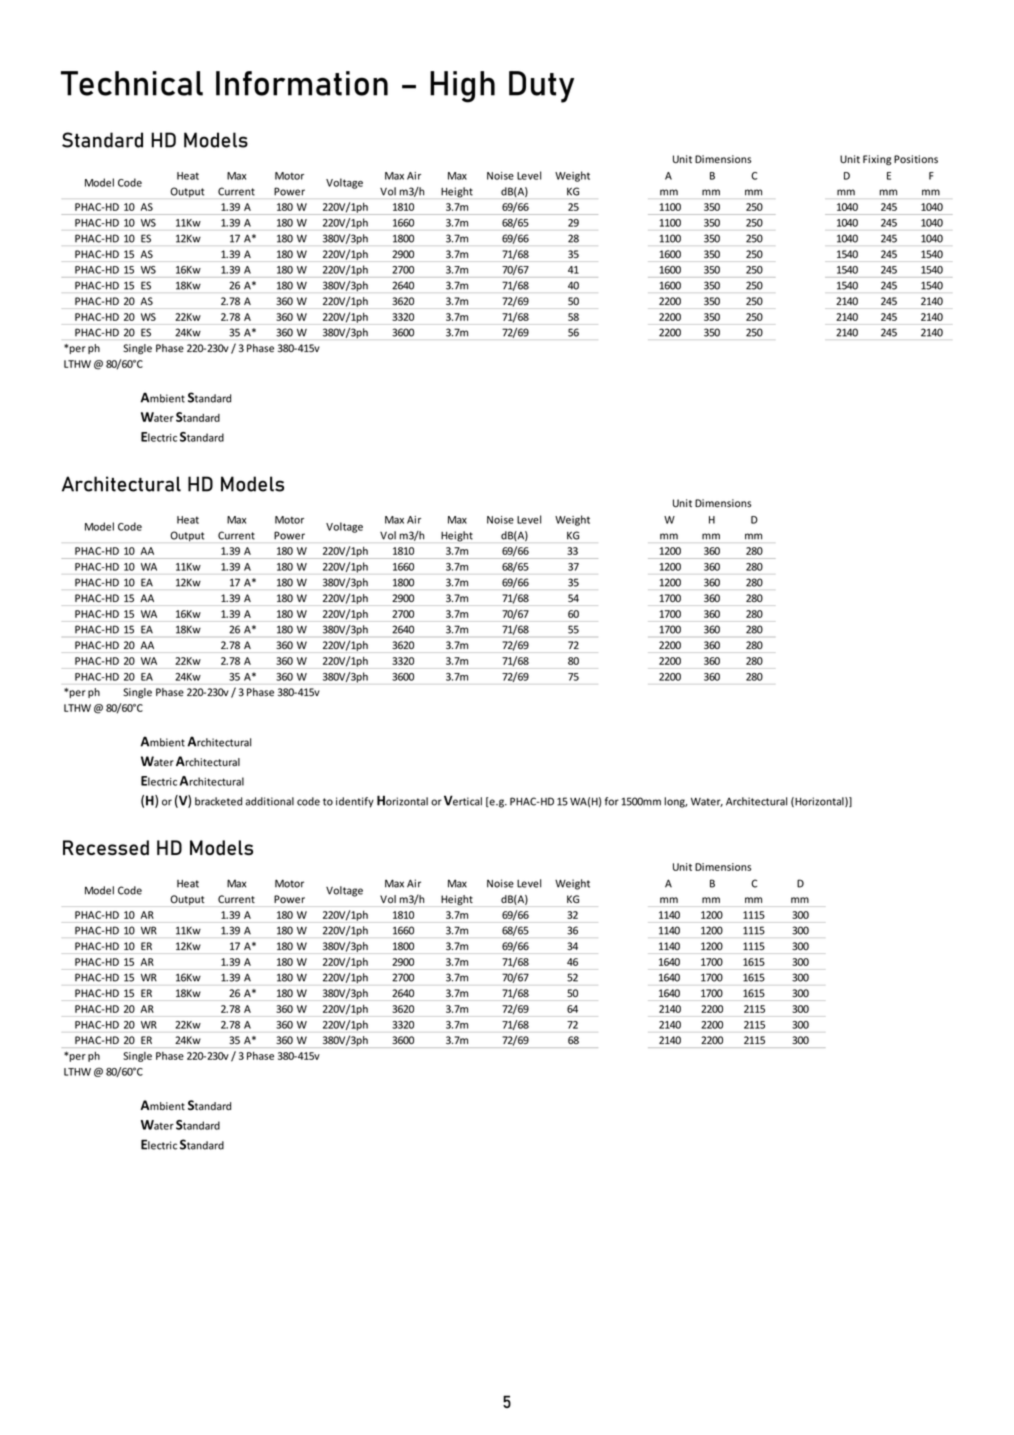 The image size is (1014, 1435). I want to click on Duty, so click(541, 87).
